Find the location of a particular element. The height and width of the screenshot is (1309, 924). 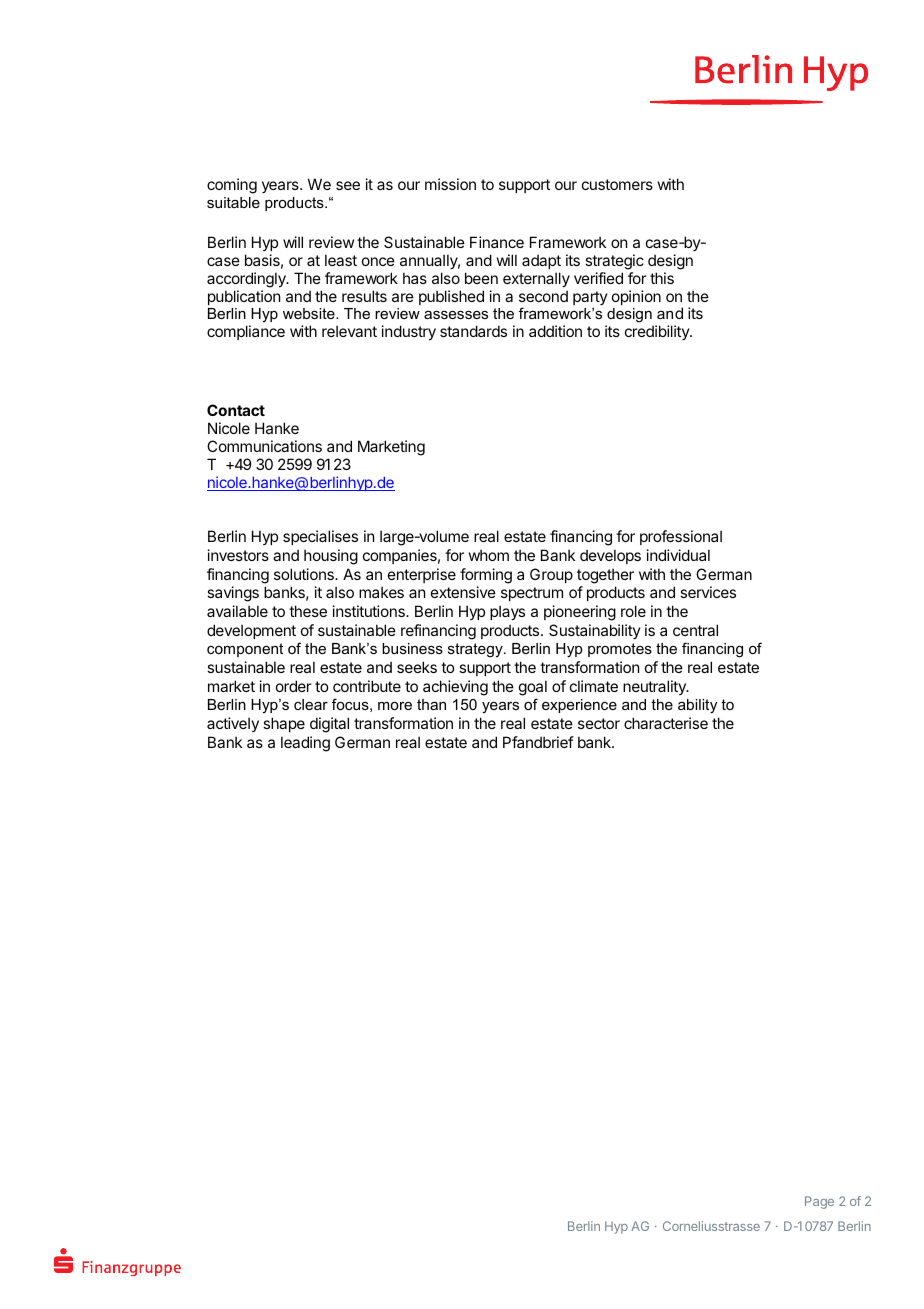

Finance is located at coordinates (497, 242).
